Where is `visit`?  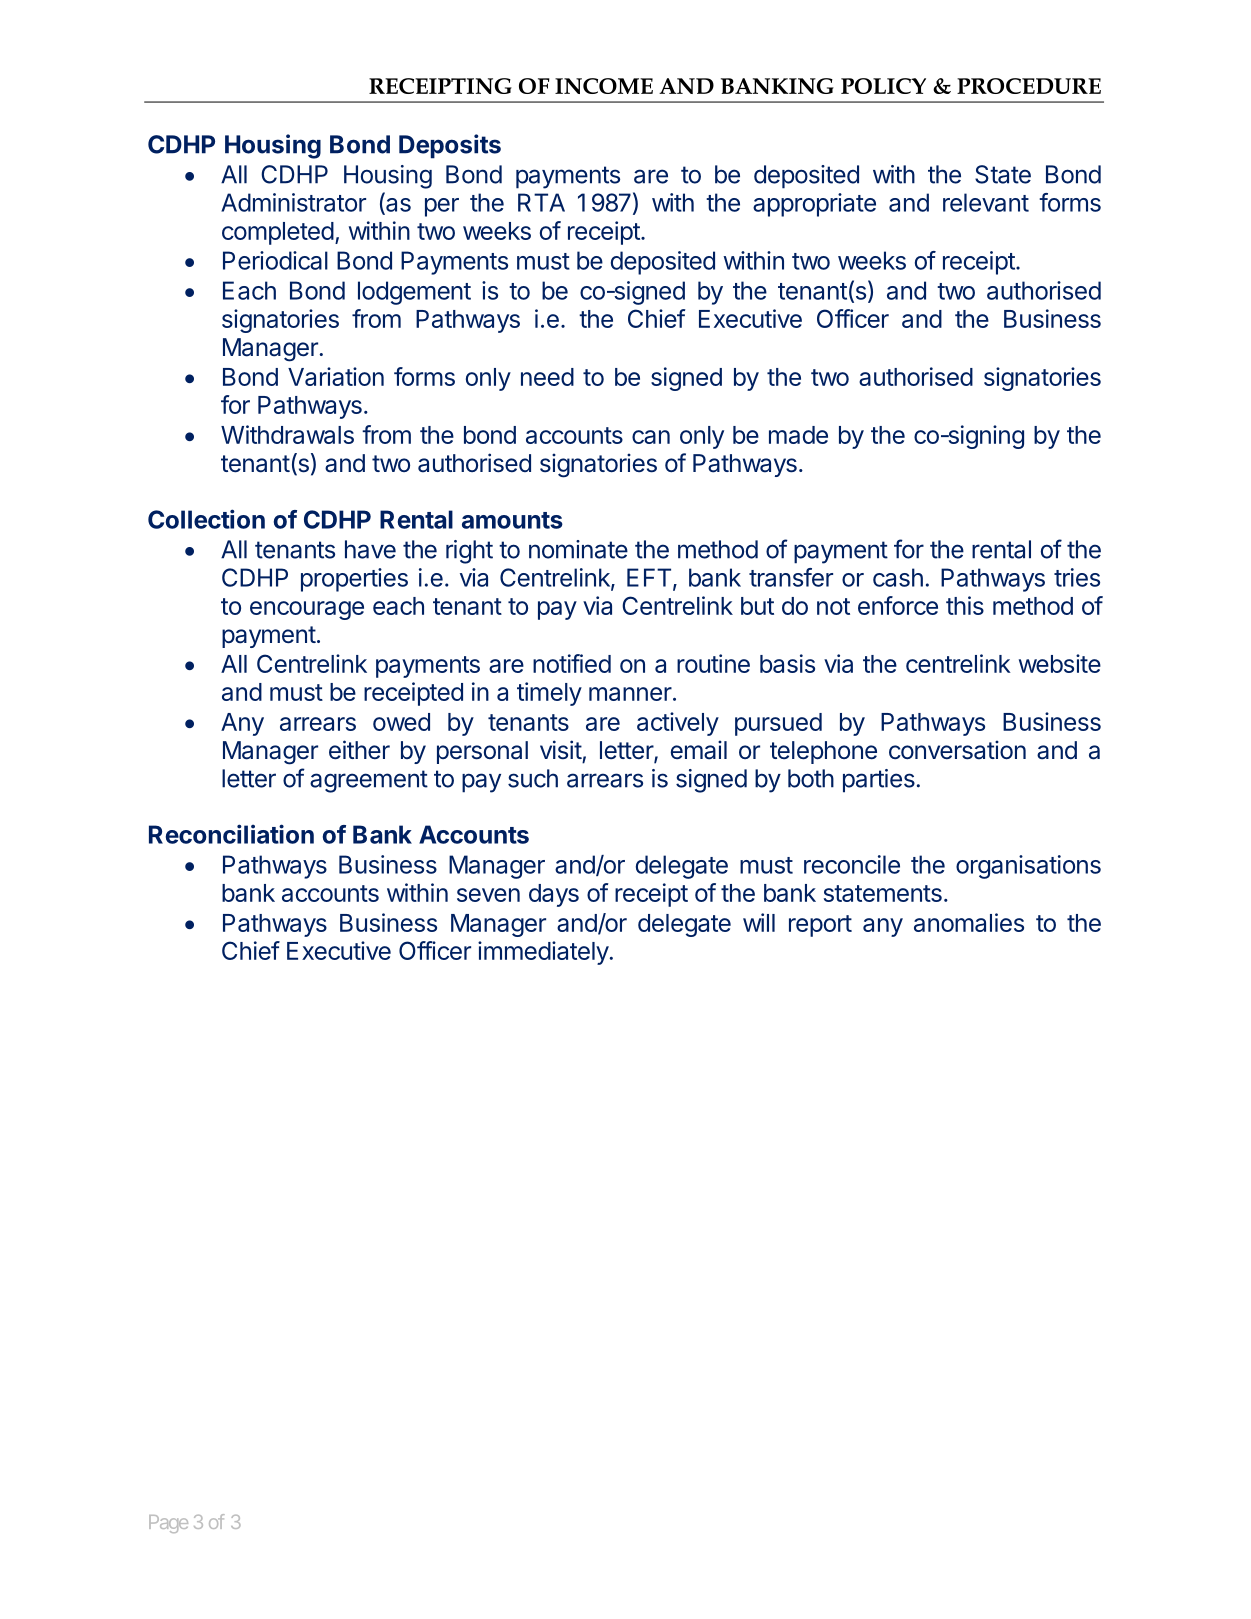 visit is located at coordinates (561, 750).
